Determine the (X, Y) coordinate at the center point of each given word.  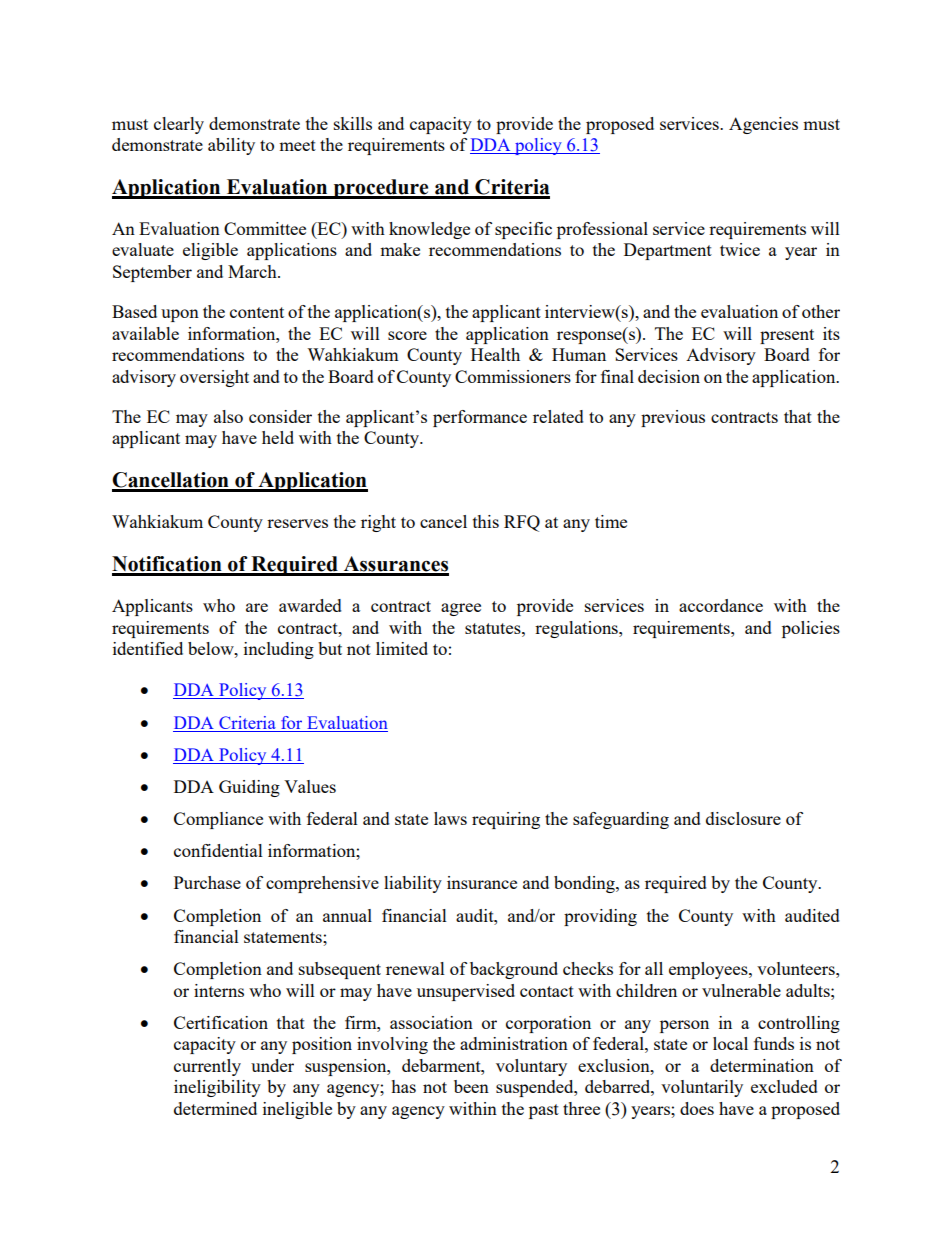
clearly (179, 125)
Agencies (763, 125)
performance (480, 418)
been (471, 1086)
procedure (381, 189)
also (228, 416)
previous (673, 418)
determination (762, 1065)
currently (207, 1067)
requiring (506, 820)
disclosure (743, 818)
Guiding (249, 788)
